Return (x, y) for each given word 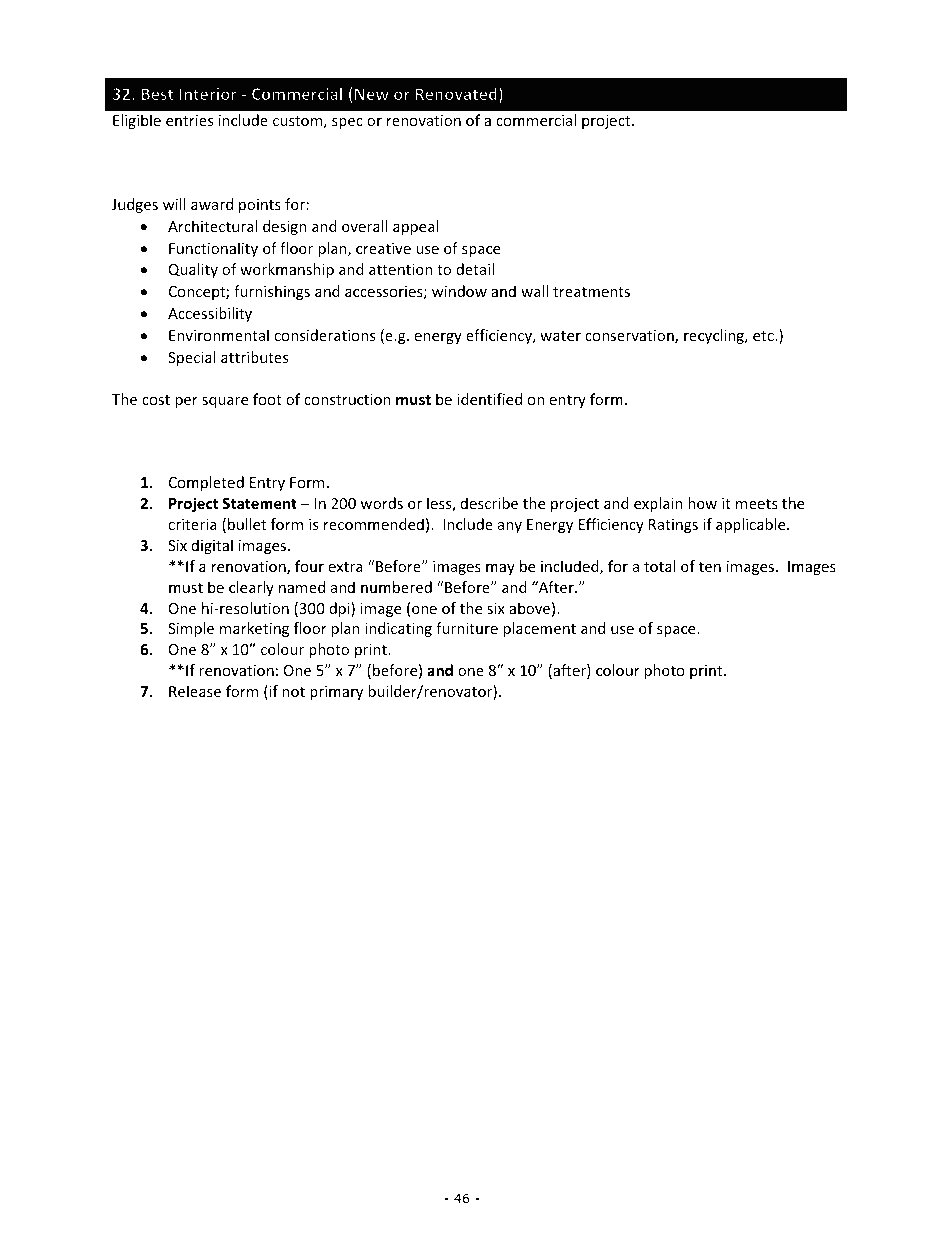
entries (190, 120)
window (459, 291)
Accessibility (210, 314)
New (372, 94)
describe (489, 503)
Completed (206, 483)
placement (539, 629)
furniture (467, 628)
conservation (630, 337)
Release (195, 691)
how (702, 503)
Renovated (456, 93)
